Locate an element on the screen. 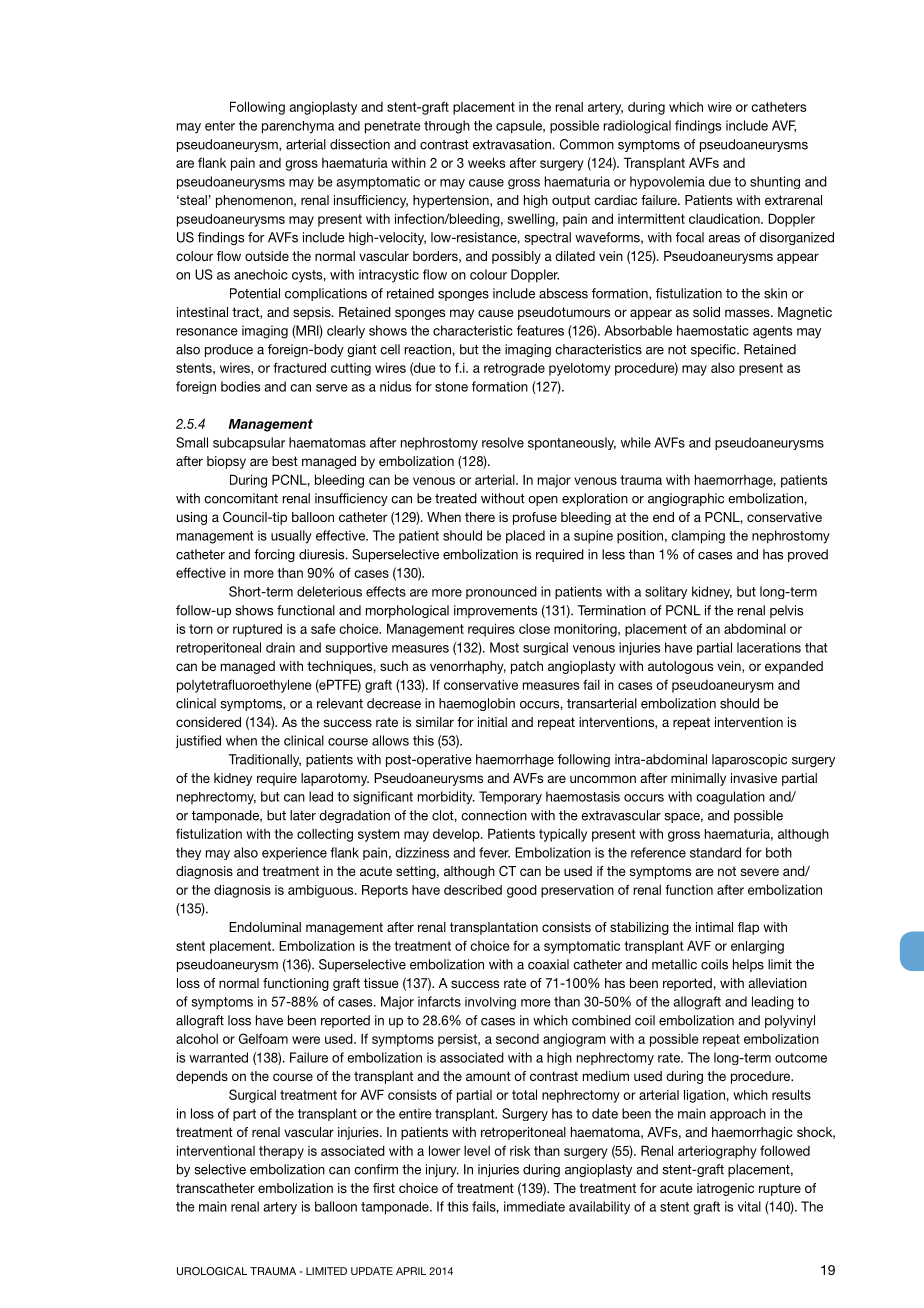  weeks is located at coordinates (486, 162).
